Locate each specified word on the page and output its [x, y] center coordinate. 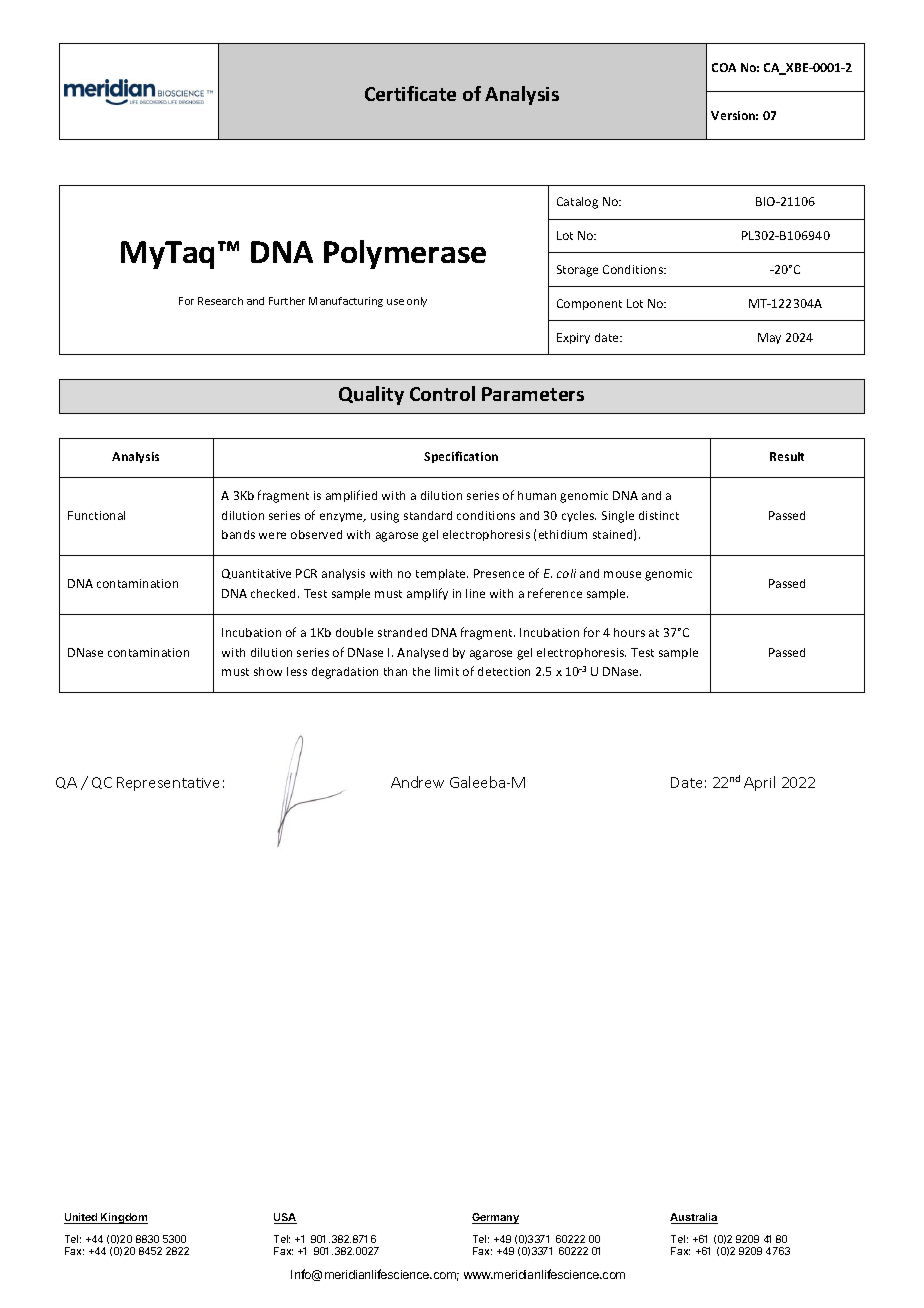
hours [629, 632]
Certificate [410, 93]
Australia [694, 1218]
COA [724, 67]
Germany [495, 1218]
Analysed [422, 653]
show [268, 671]
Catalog [577, 203]
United [82, 1218]
